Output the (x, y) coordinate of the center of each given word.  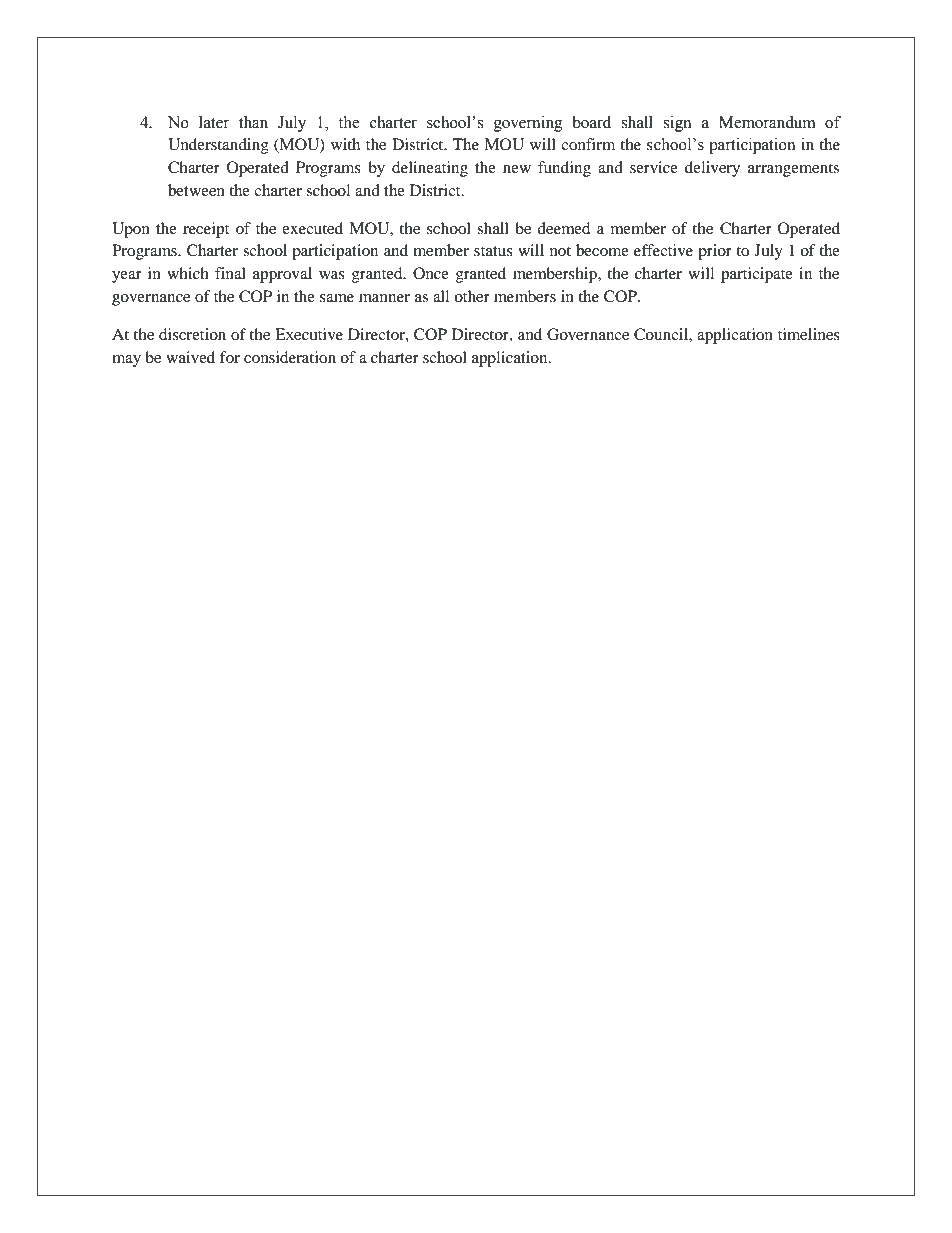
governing (528, 124)
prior (715, 252)
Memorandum (767, 122)
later (214, 122)
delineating (430, 169)
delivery (712, 169)
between (196, 190)
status (493, 251)
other (472, 296)
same (337, 298)
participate (757, 275)
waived (190, 357)
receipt (206, 230)
